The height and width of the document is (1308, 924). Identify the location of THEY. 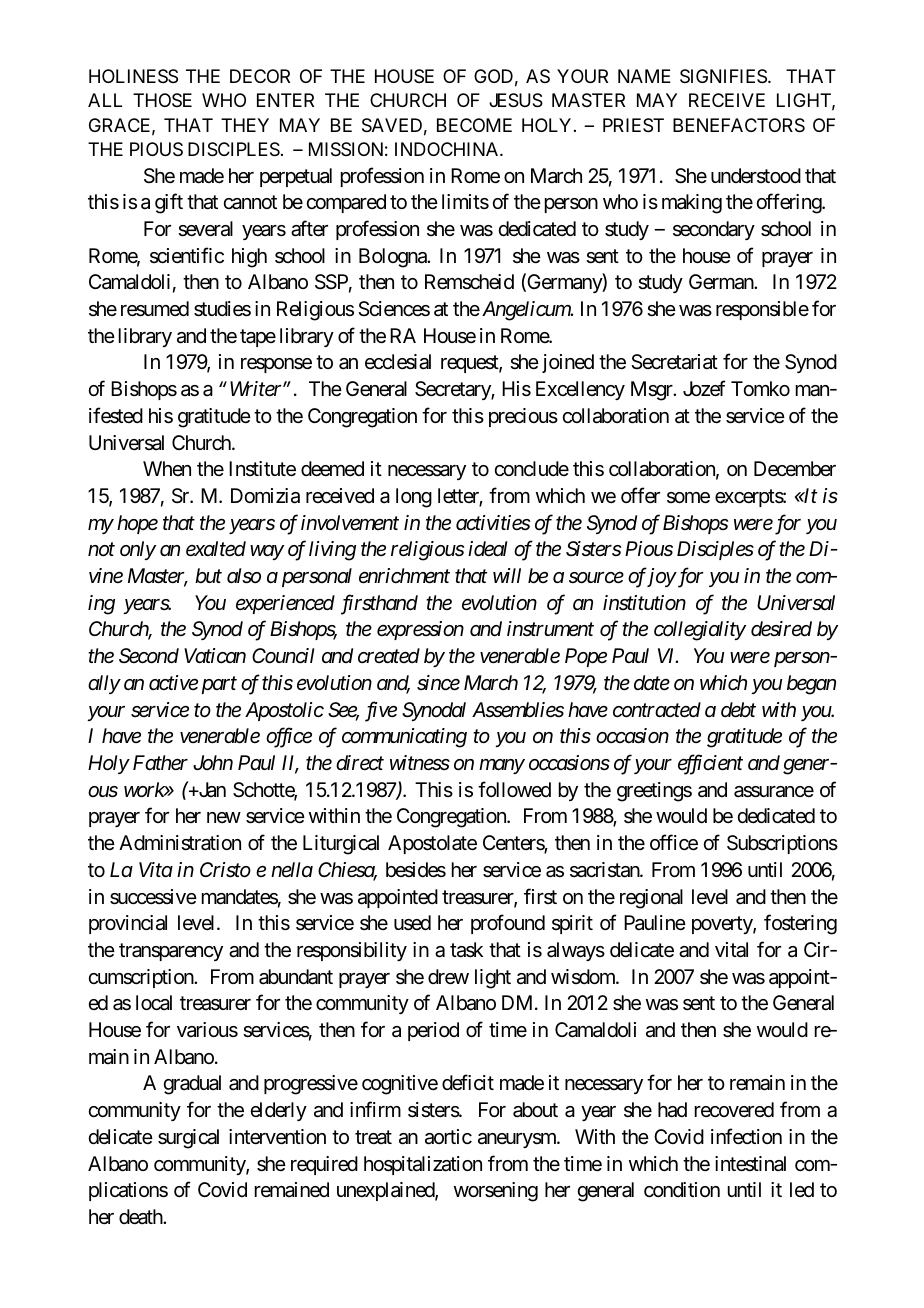
(245, 125).
